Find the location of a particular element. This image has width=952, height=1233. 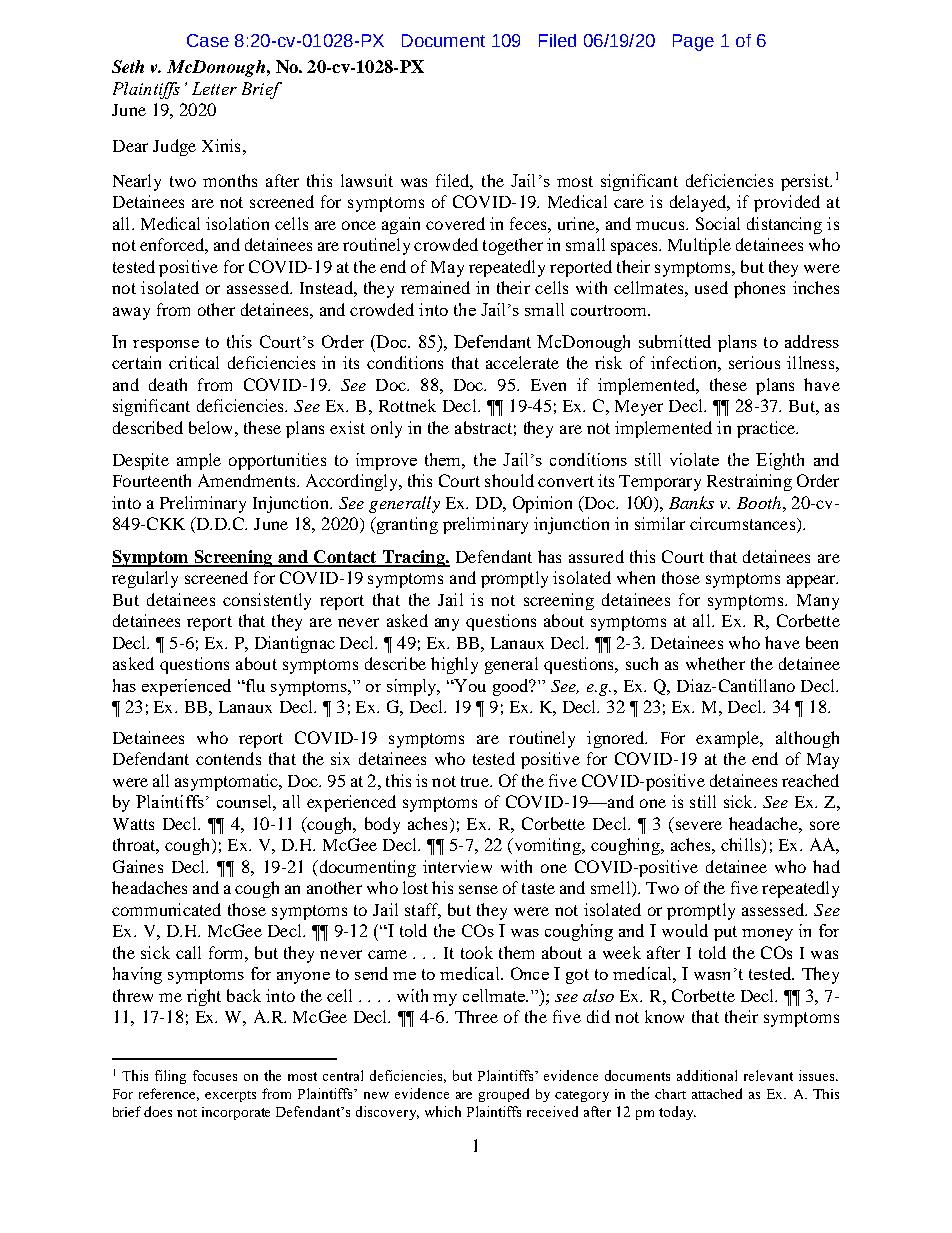

lawsuit is located at coordinates (367, 180).
